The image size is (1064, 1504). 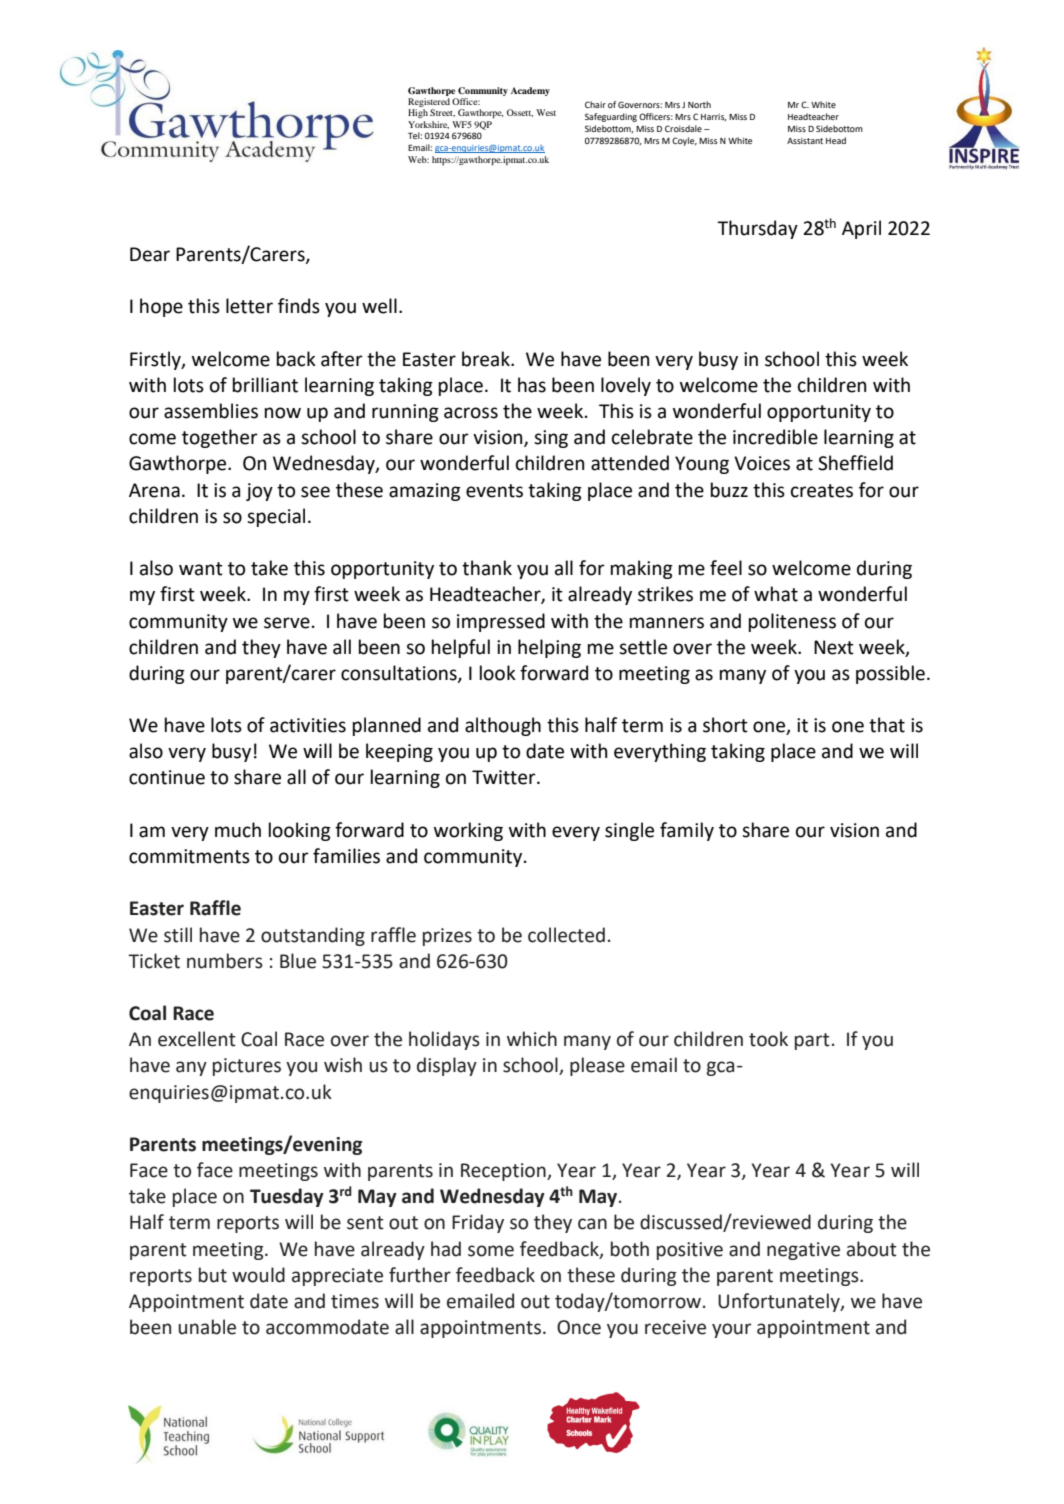 What do you see at coordinates (259, 492) in the document?
I see `joy` at bounding box center [259, 492].
